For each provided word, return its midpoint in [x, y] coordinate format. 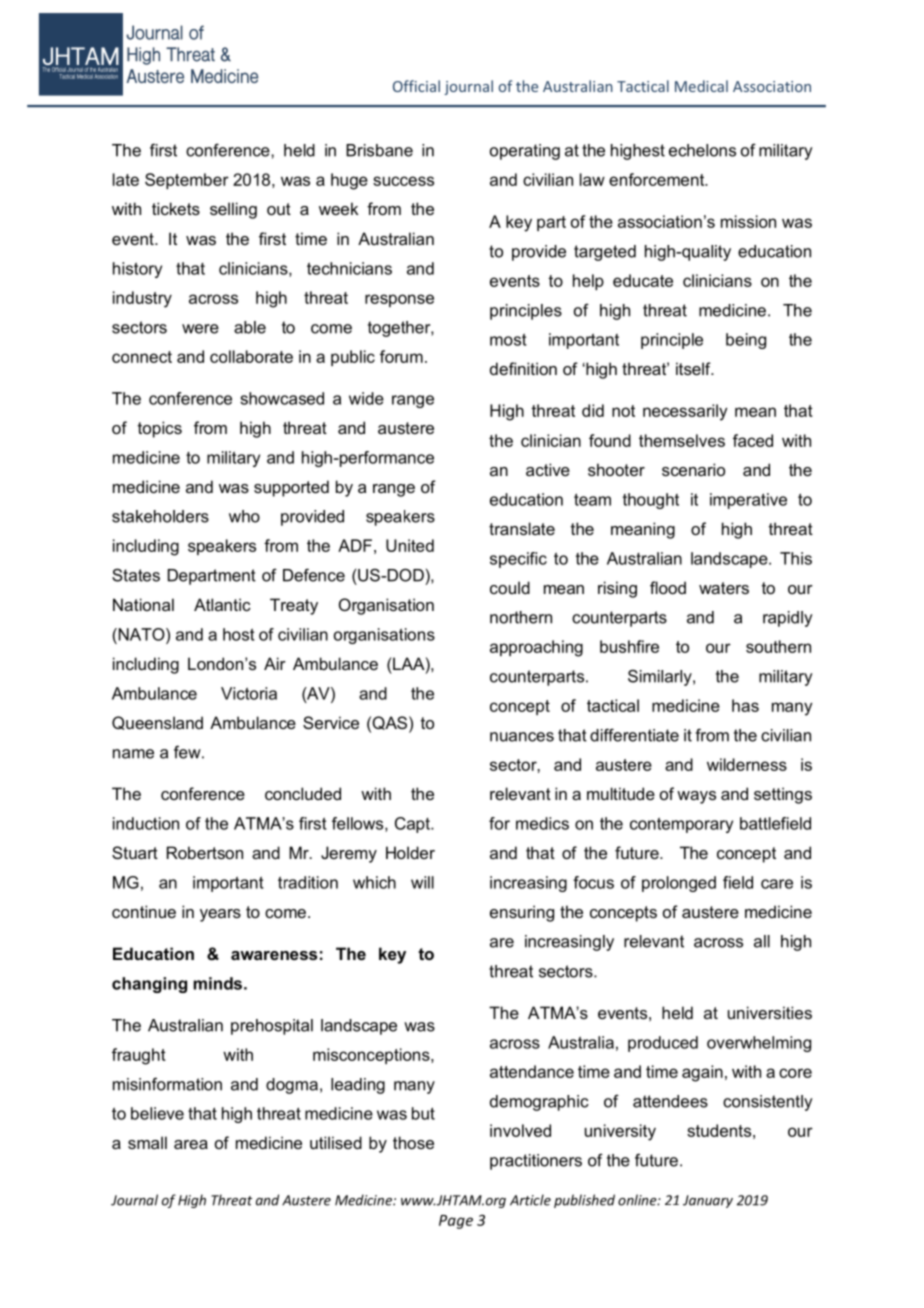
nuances [522, 737]
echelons [702, 150]
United [410, 545]
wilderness [747, 764]
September [187, 181]
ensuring [522, 913]
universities [770, 1012]
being [746, 341]
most [508, 339]
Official [416, 86]
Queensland [157, 723]
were [200, 329]
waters [724, 588]
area [191, 1144]
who [244, 516]
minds [217, 983]
